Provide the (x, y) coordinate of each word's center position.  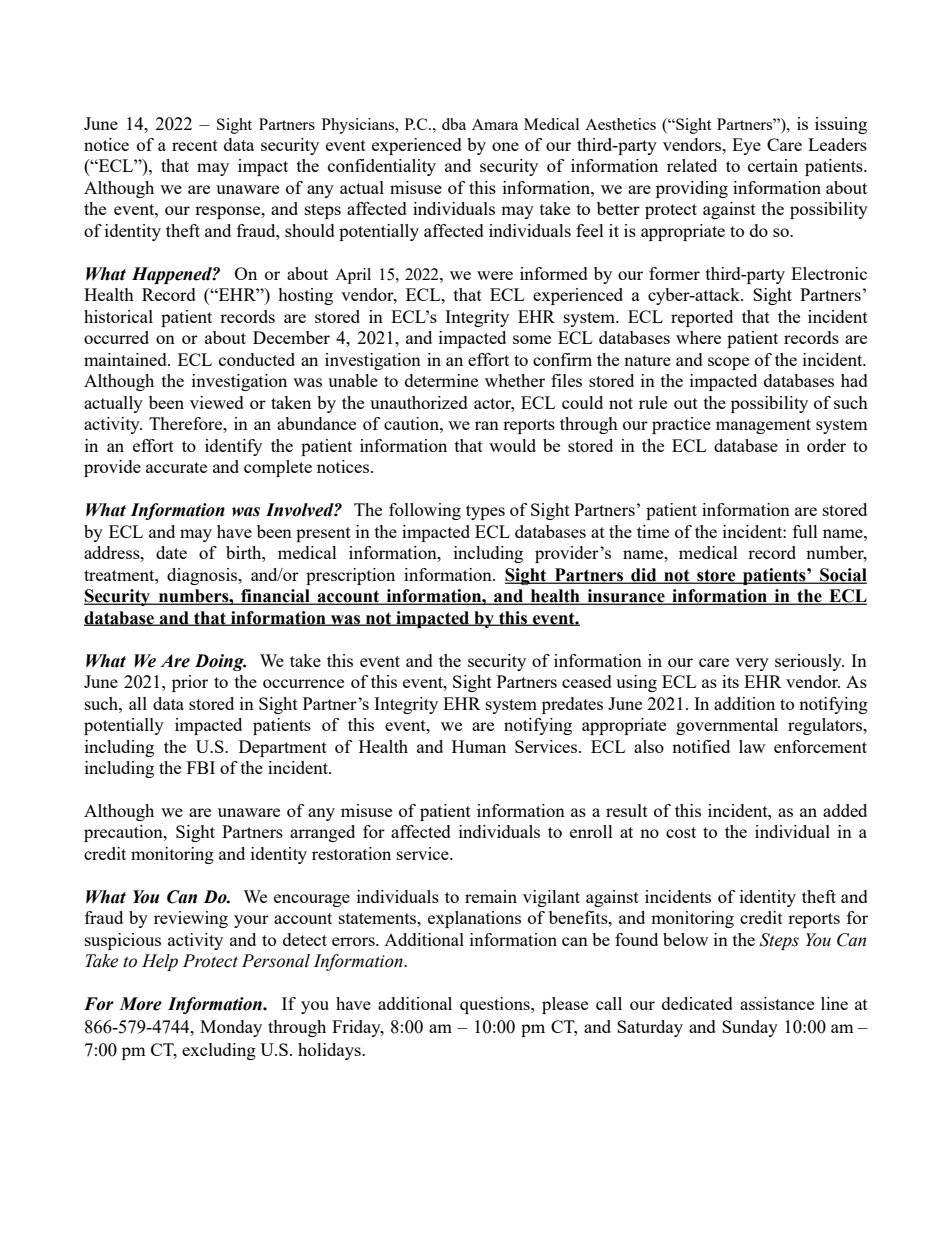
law (752, 746)
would (512, 445)
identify (233, 447)
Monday (231, 1028)
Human (479, 746)
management (763, 426)
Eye (746, 146)
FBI (201, 767)
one (505, 146)
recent (195, 145)
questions (496, 1005)
